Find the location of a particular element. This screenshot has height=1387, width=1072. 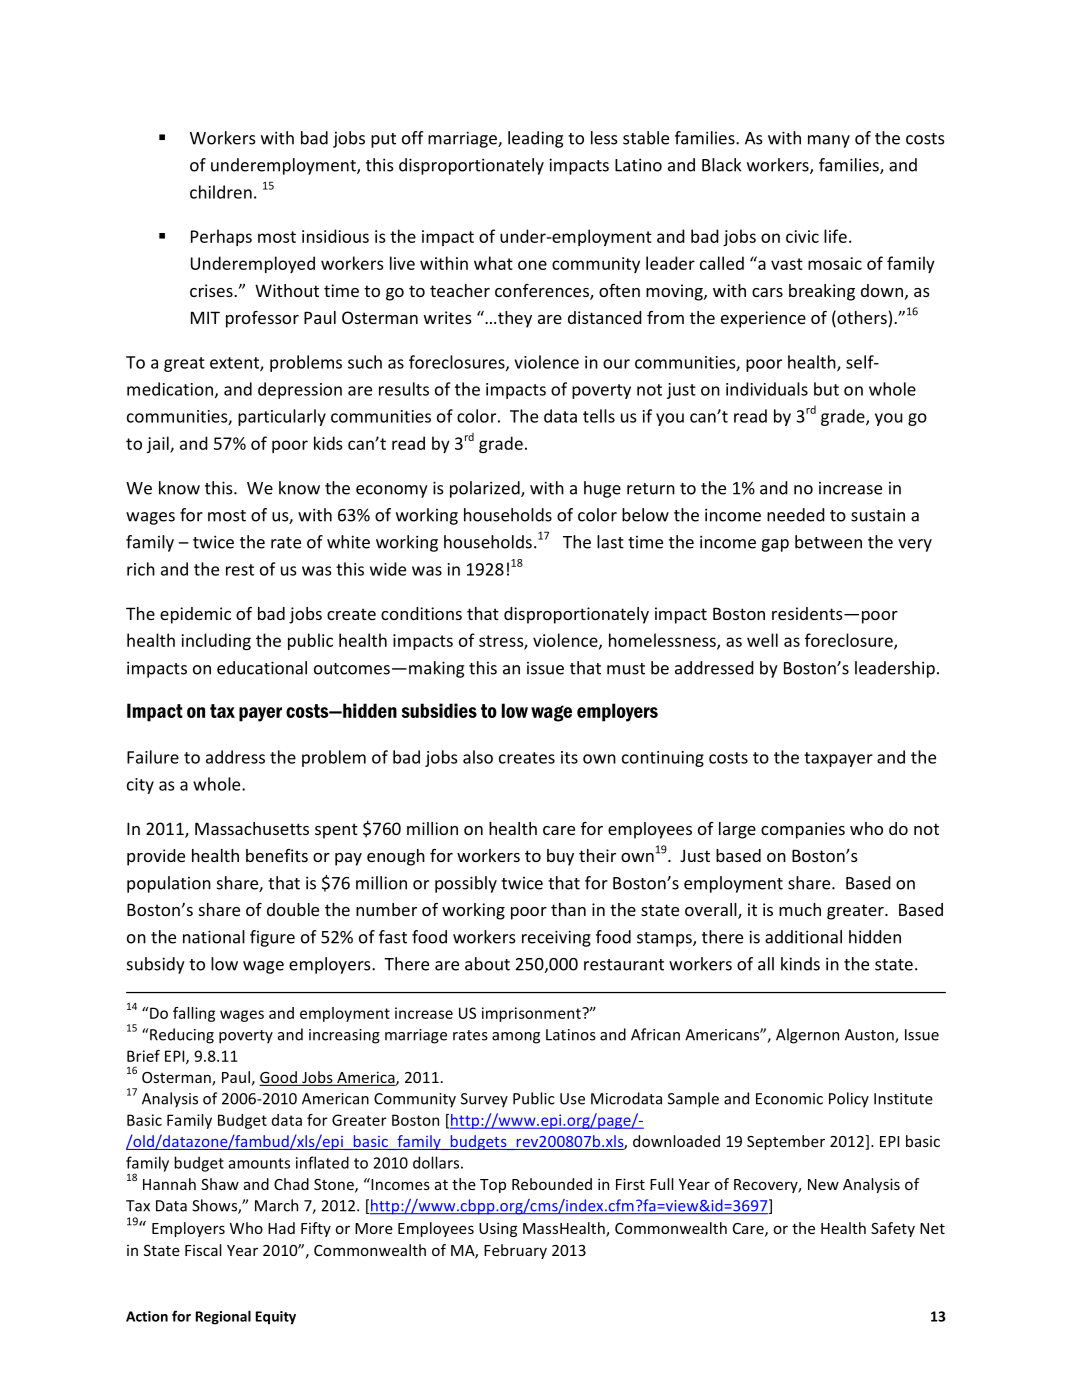

children is located at coordinates (221, 192).
